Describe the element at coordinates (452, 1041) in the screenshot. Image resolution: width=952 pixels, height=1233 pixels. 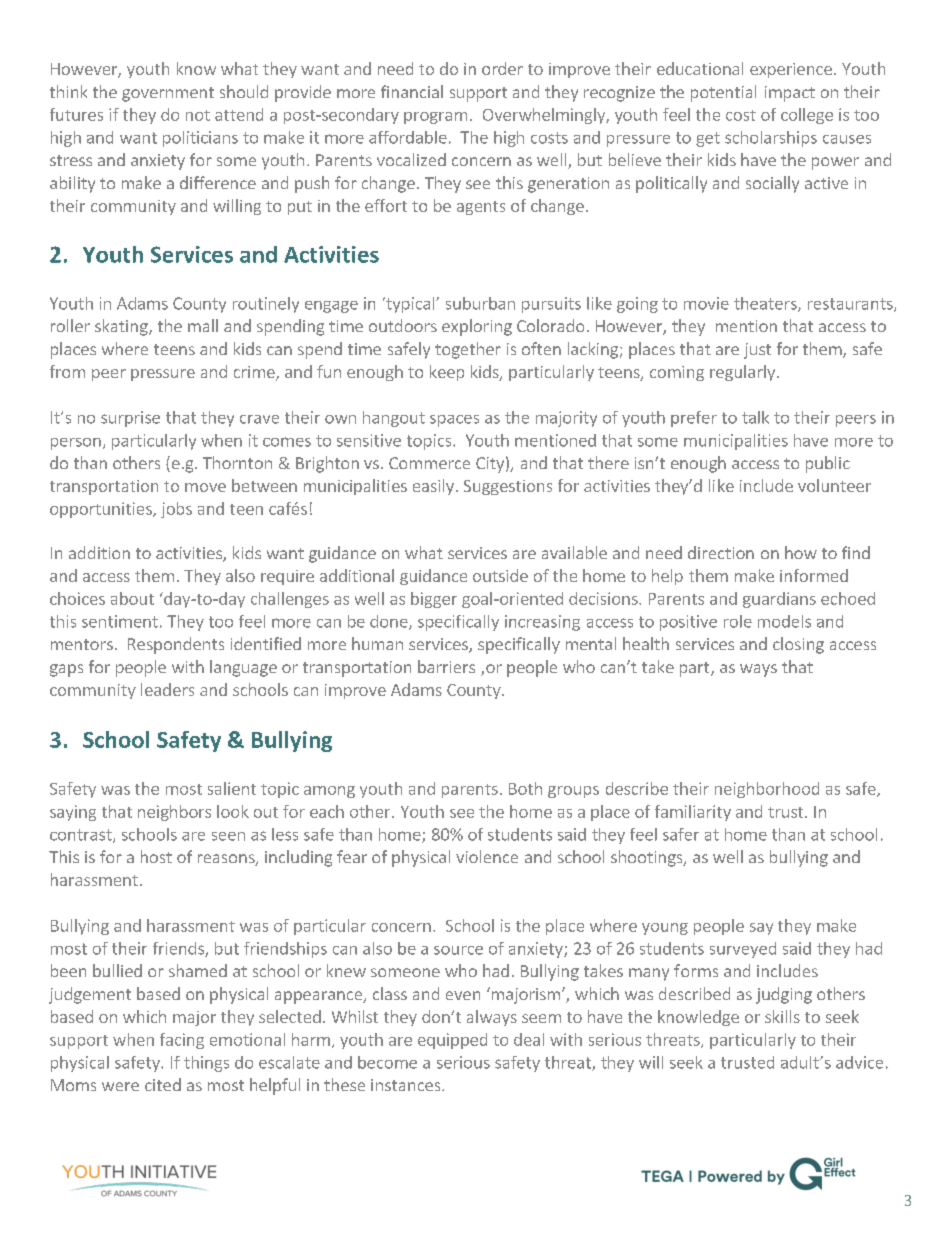
I see `equipped` at that location.
